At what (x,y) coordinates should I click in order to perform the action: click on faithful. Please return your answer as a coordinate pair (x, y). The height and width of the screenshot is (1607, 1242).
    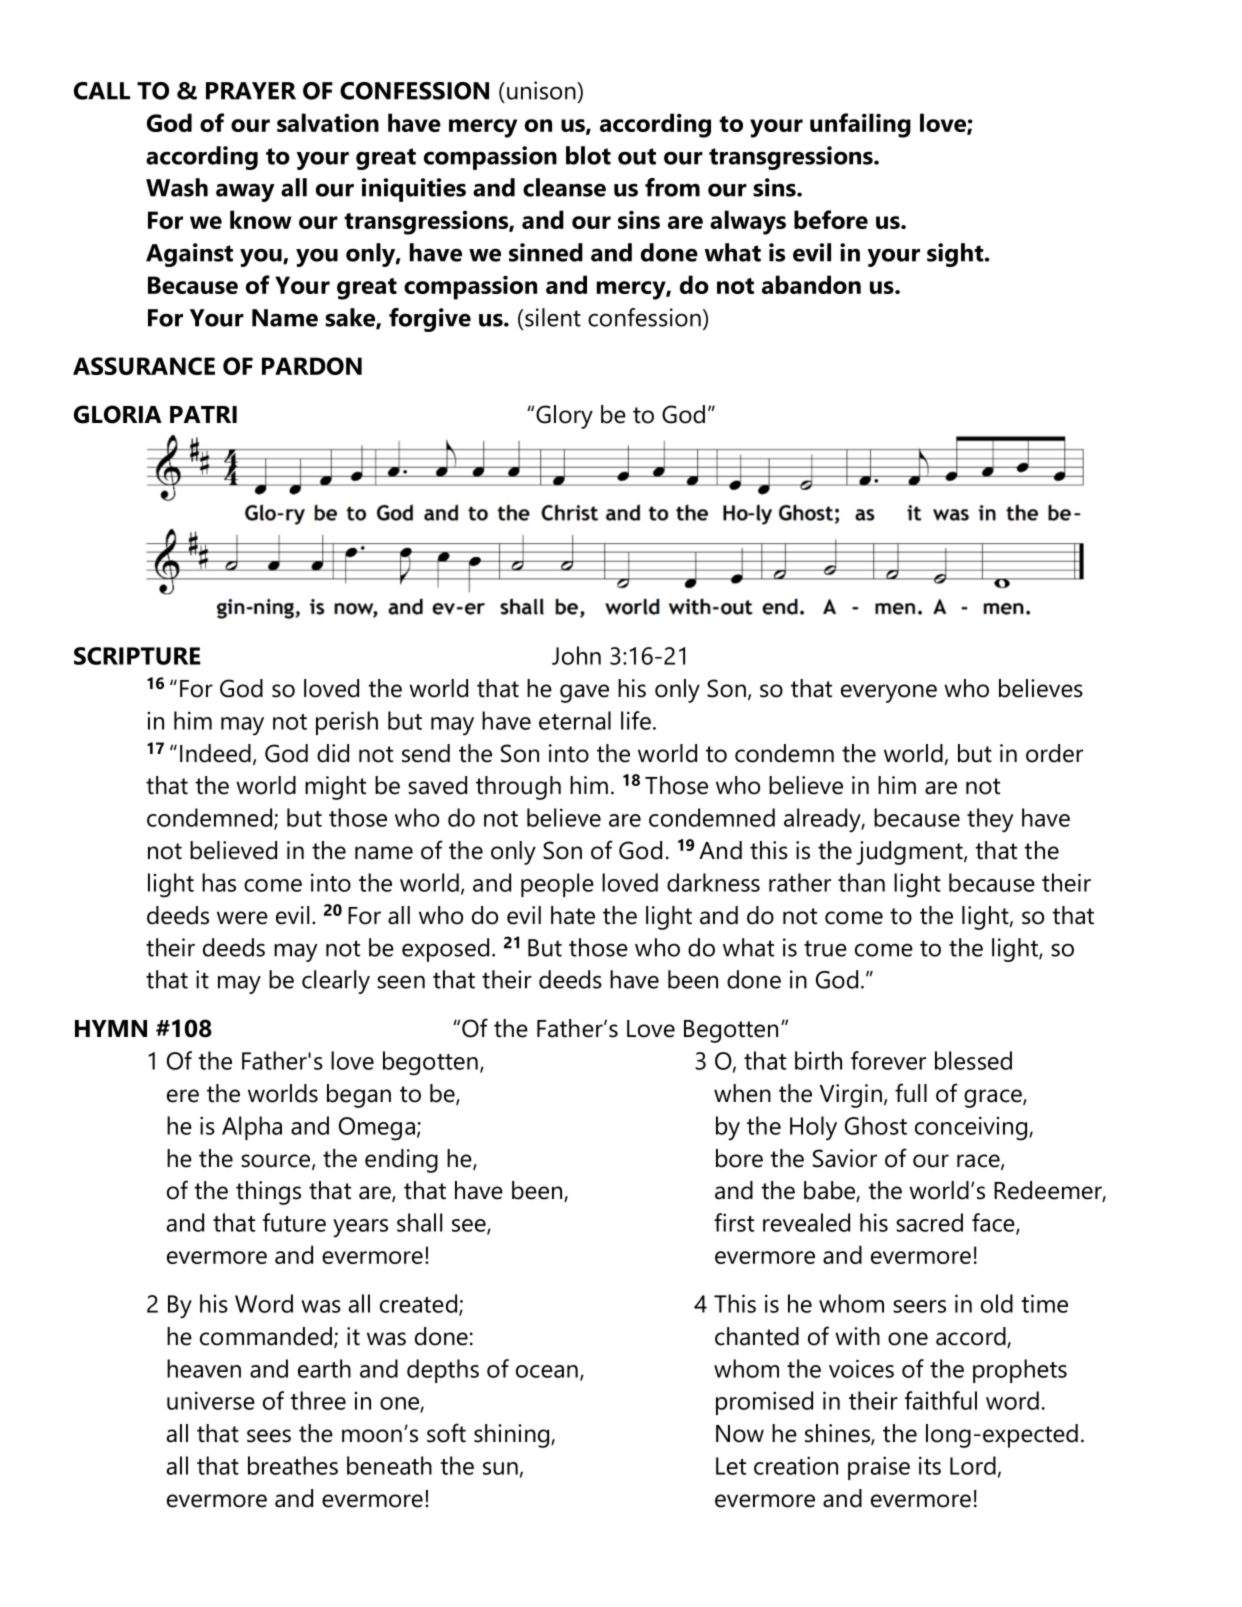
    Looking at the image, I should click on (941, 1400).
